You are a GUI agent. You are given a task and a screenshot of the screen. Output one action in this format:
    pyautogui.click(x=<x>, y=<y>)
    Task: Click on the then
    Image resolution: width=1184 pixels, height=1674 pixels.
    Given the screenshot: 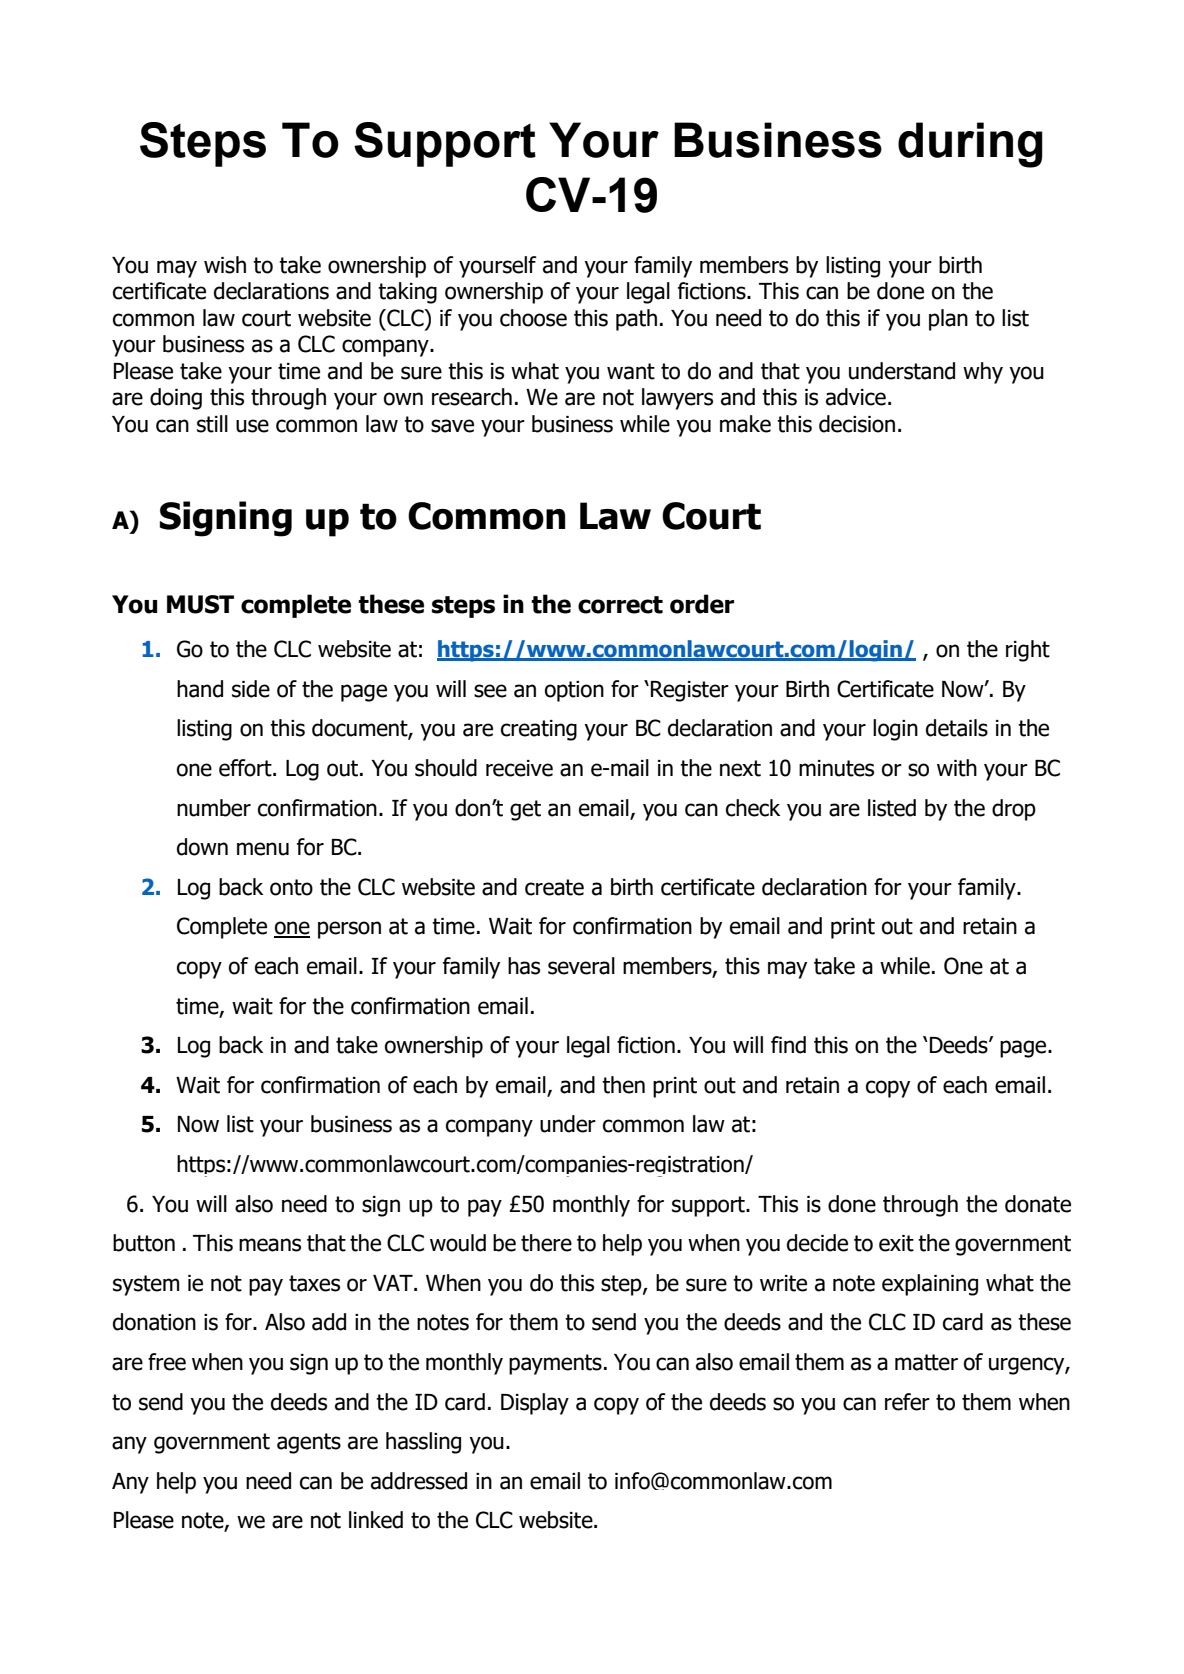 What is the action you would take?
    pyautogui.click(x=623, y=1085)
